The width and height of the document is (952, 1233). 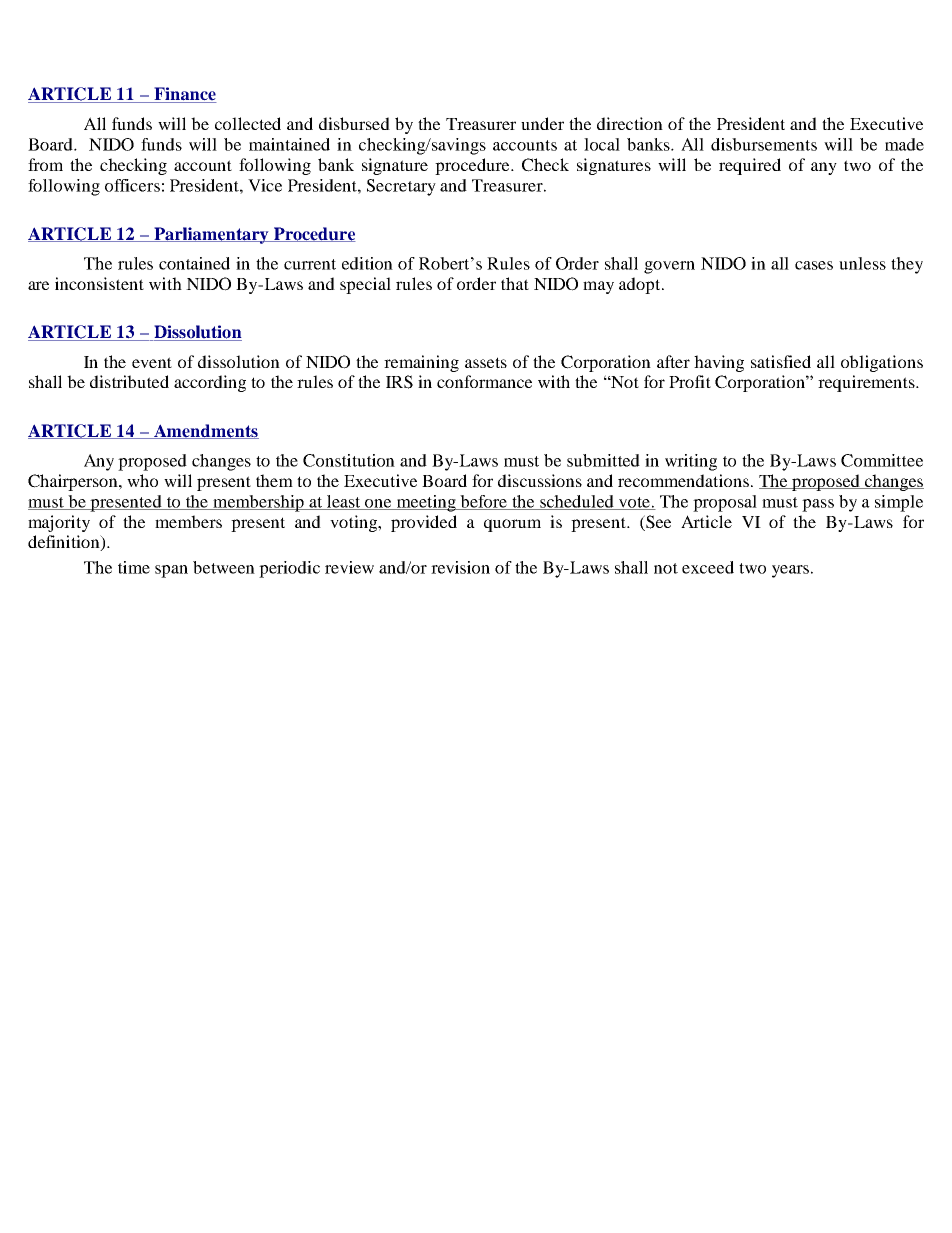 What do you see at coordinates (460, 567) in the document?
I see `revision` at bounding box center [460, 567].
